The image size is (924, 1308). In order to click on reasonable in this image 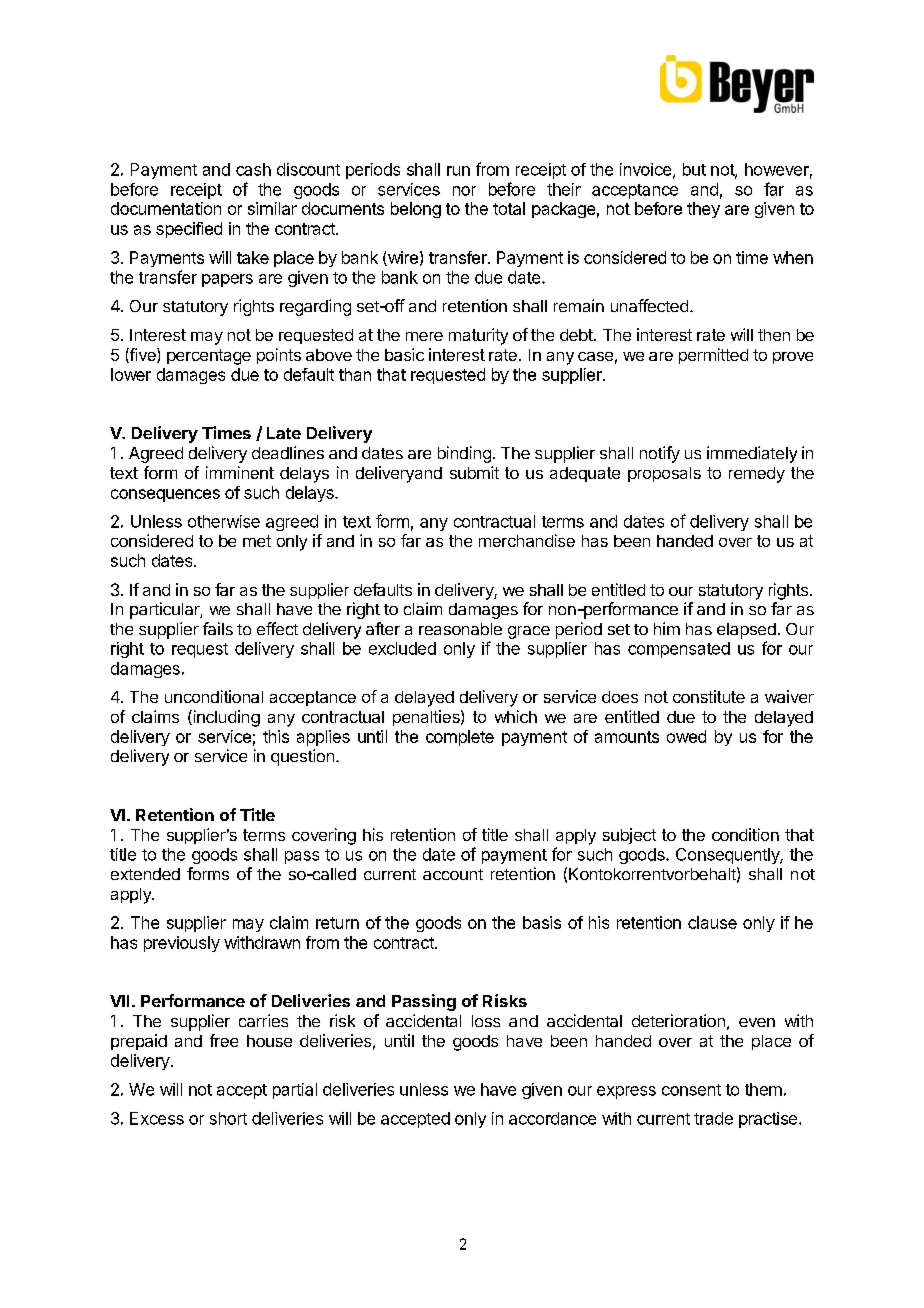, I will do `click(460, 629)`.
